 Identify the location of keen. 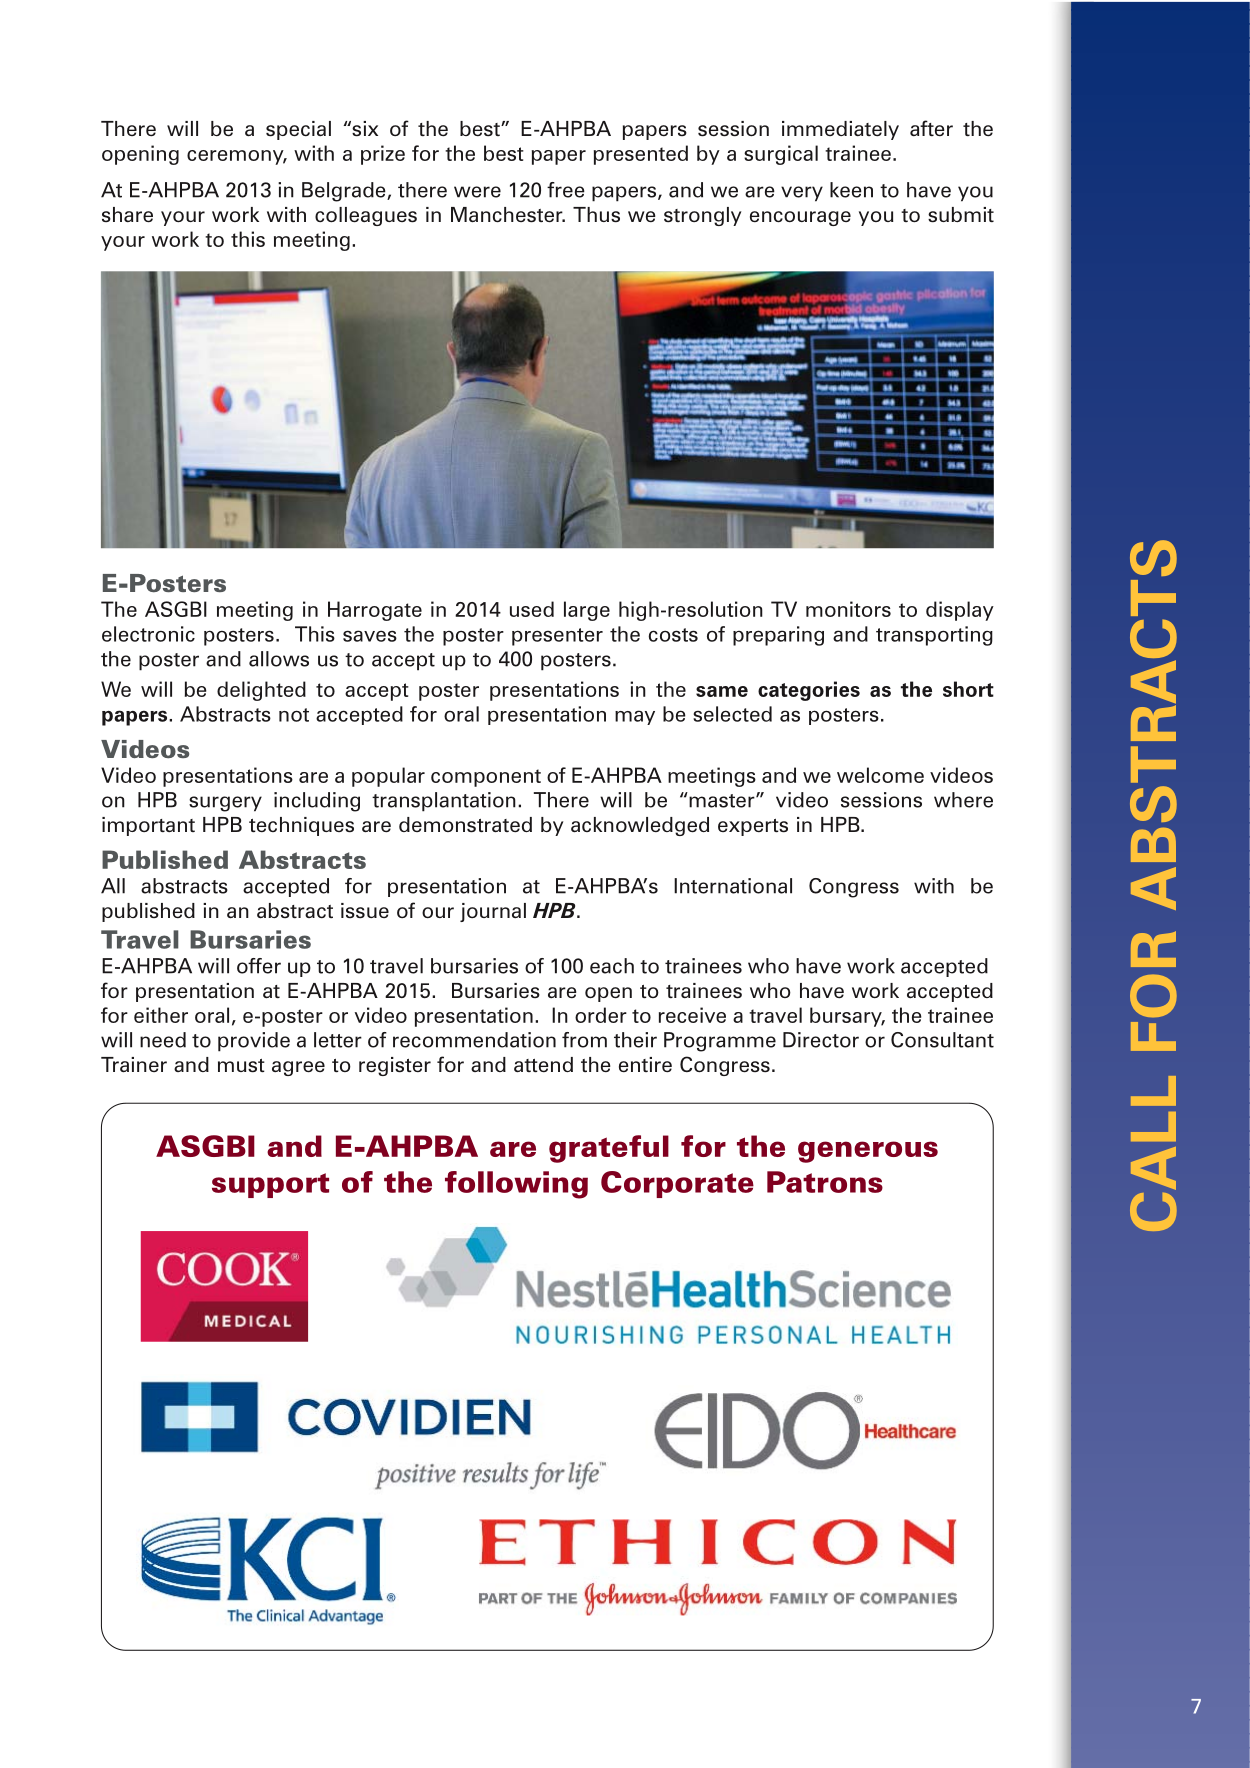
(851, 190).
